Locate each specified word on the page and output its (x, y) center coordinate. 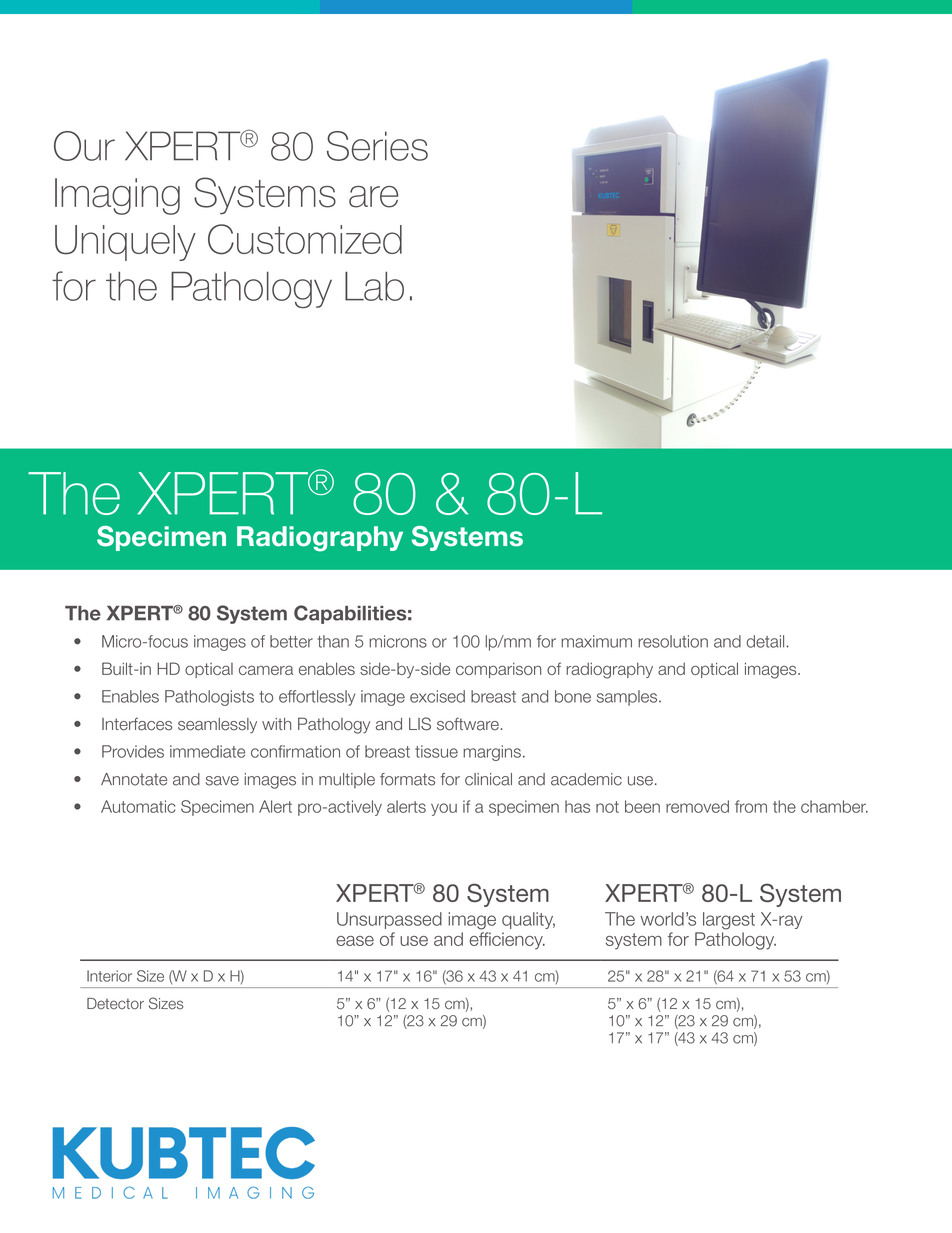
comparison (498, 670)
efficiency (507, 941)
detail (767, 641)
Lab (374, 286)
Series (377, 146)
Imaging (117, 196)
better (291, 641)
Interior (109, 976)
